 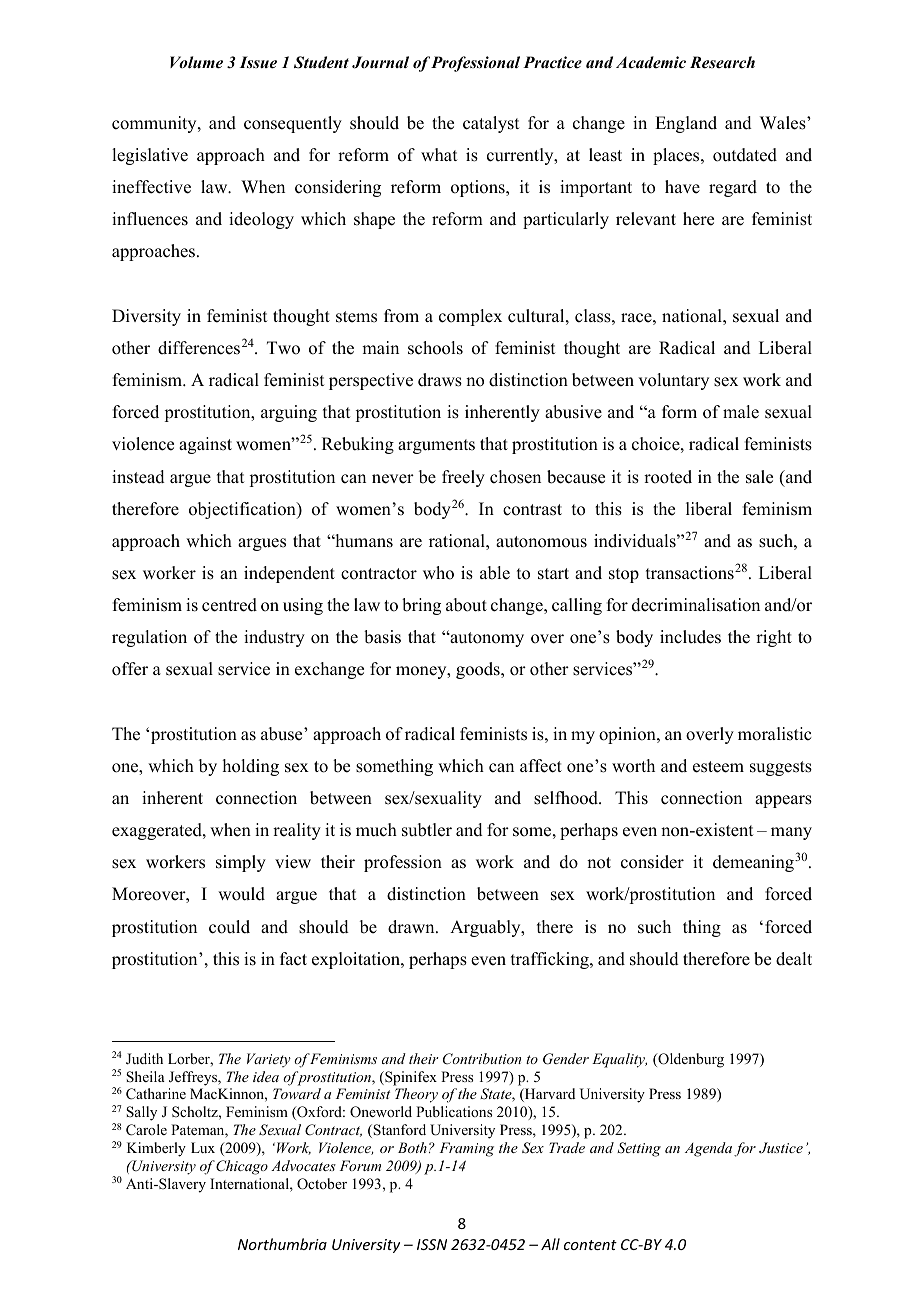 What do you see at coordinates (440, 380) in the screenshot?
I see `draws` at bounding box center [440, 380].
